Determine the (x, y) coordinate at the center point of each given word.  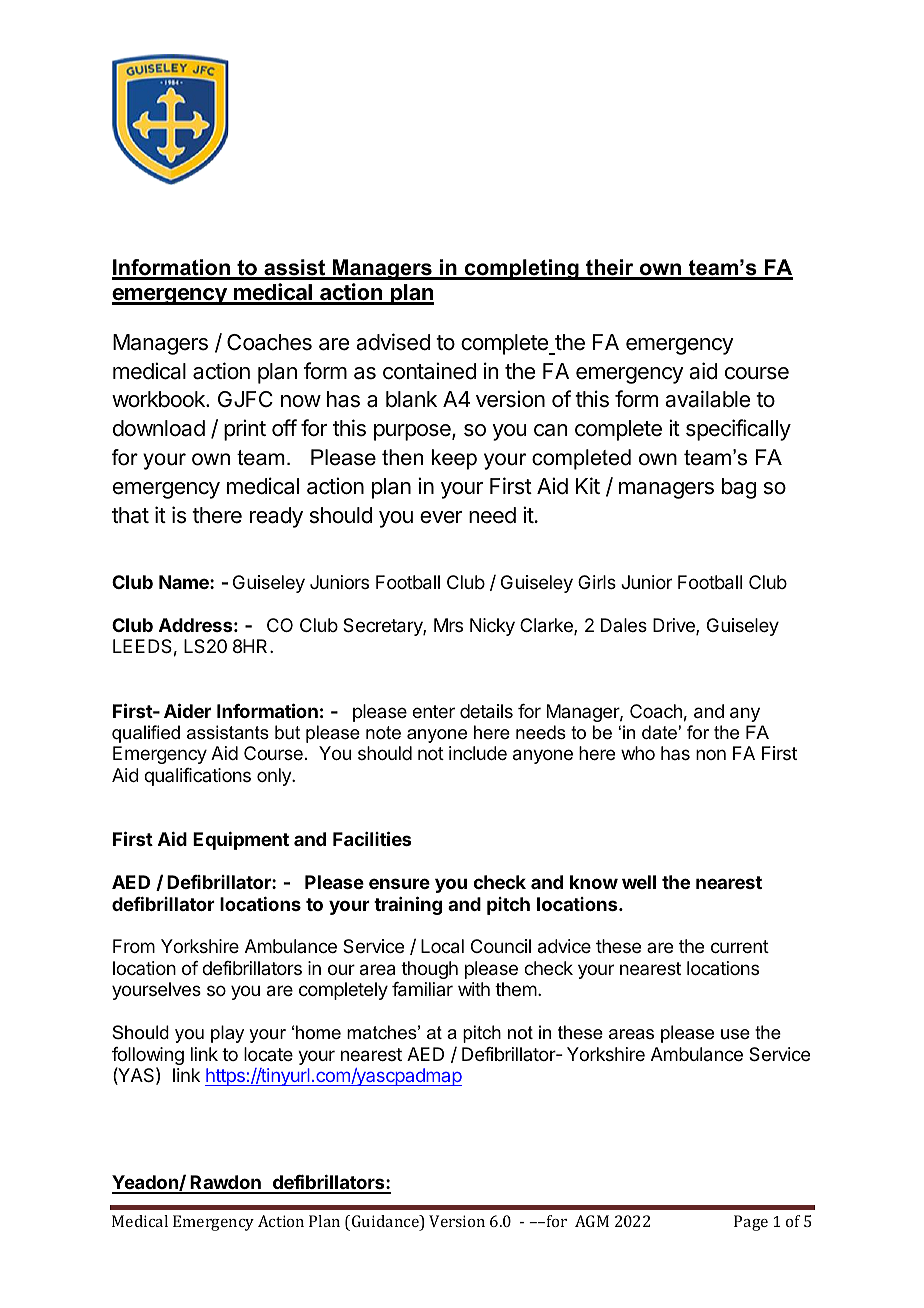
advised (393, 342)
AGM (592, 1221)
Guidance (386, 1222)
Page (751, 1223)
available (707, 399)
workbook (159, 399)
